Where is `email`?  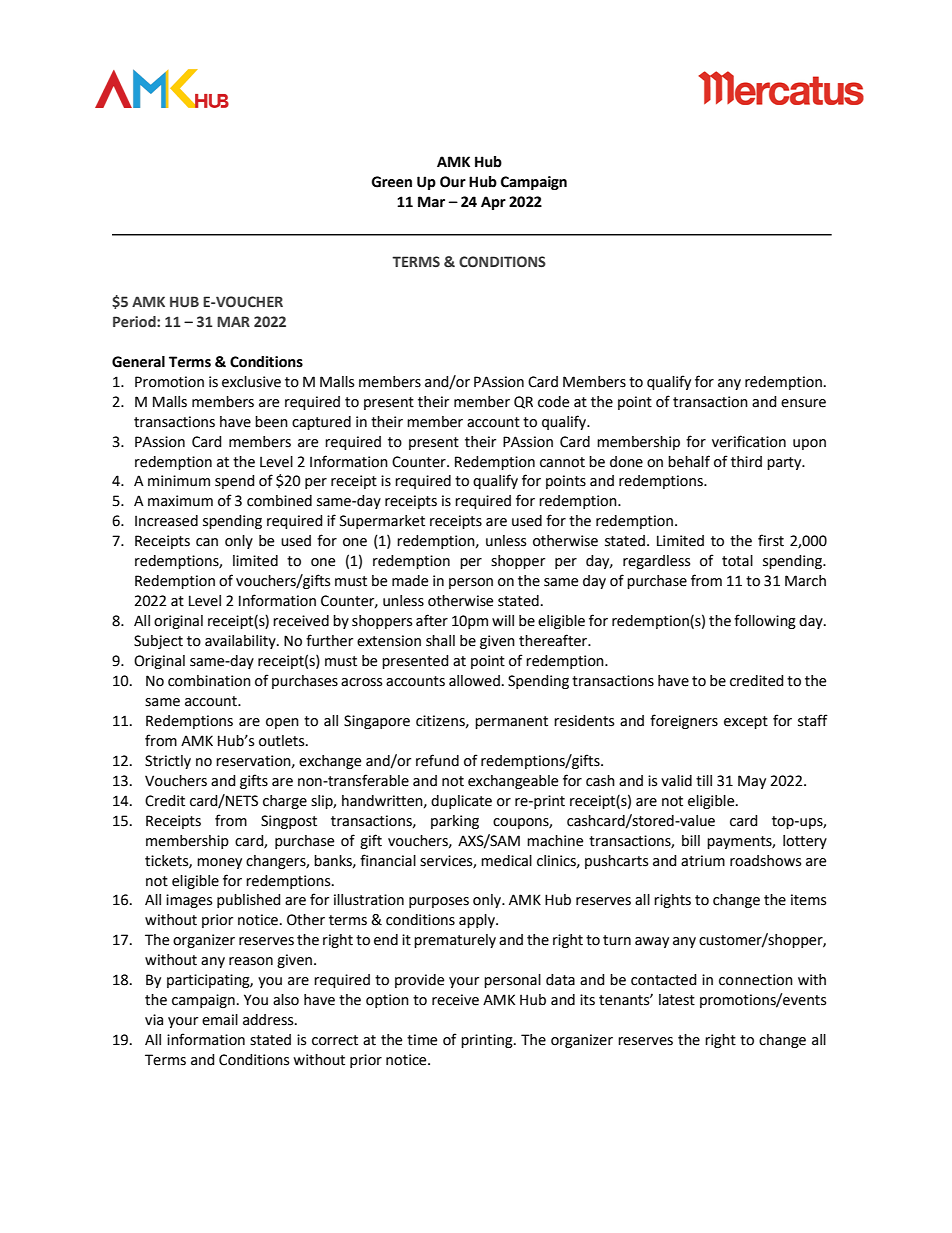
email is located at coordinates (220, 1020).
